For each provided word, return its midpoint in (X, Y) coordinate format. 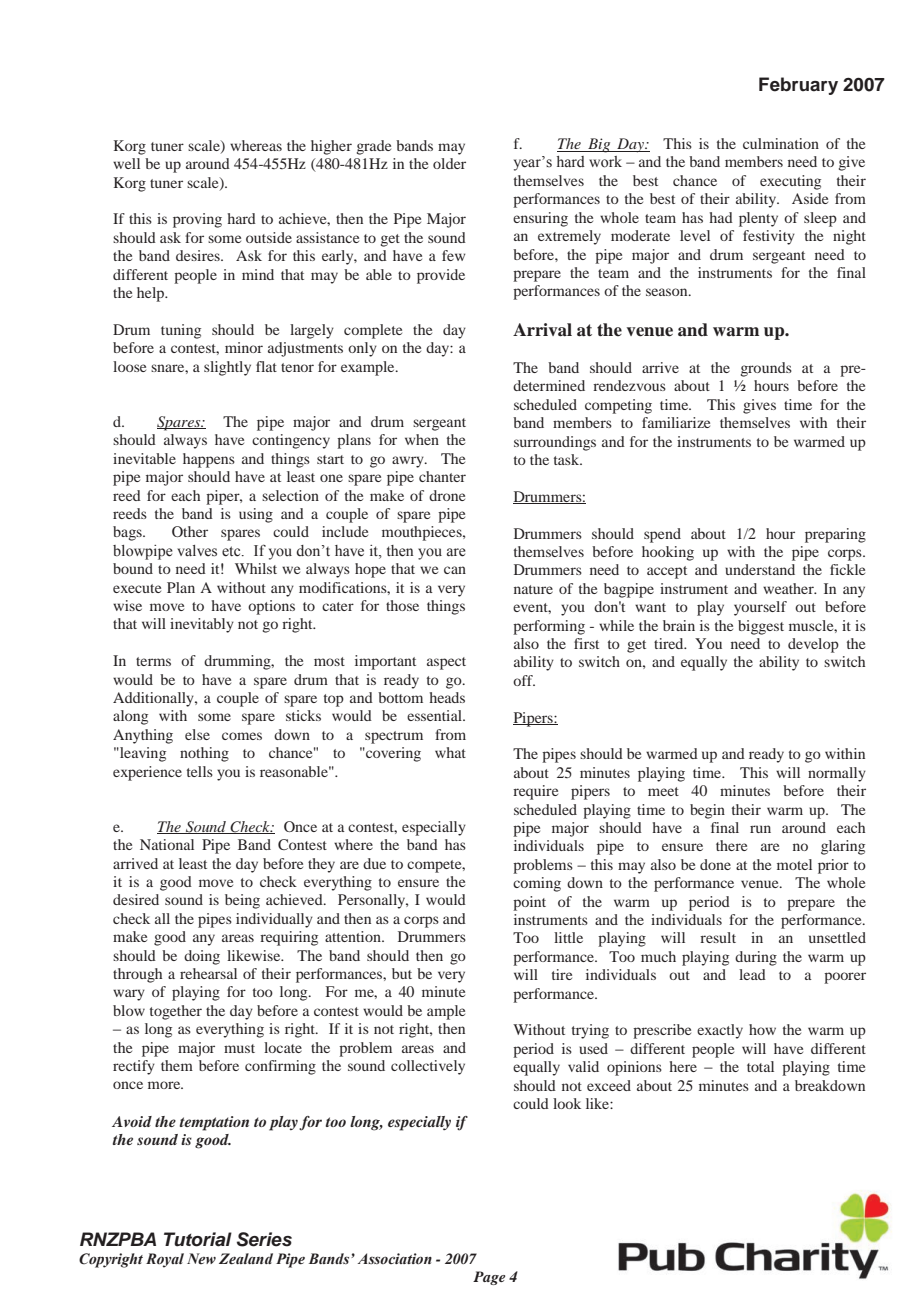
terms (153, 661)
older (449, 163)
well (126, 163)
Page (489, 1278)
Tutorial (198, 1239)
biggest (761, 627)
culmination (781, 143)
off (524, 680)
